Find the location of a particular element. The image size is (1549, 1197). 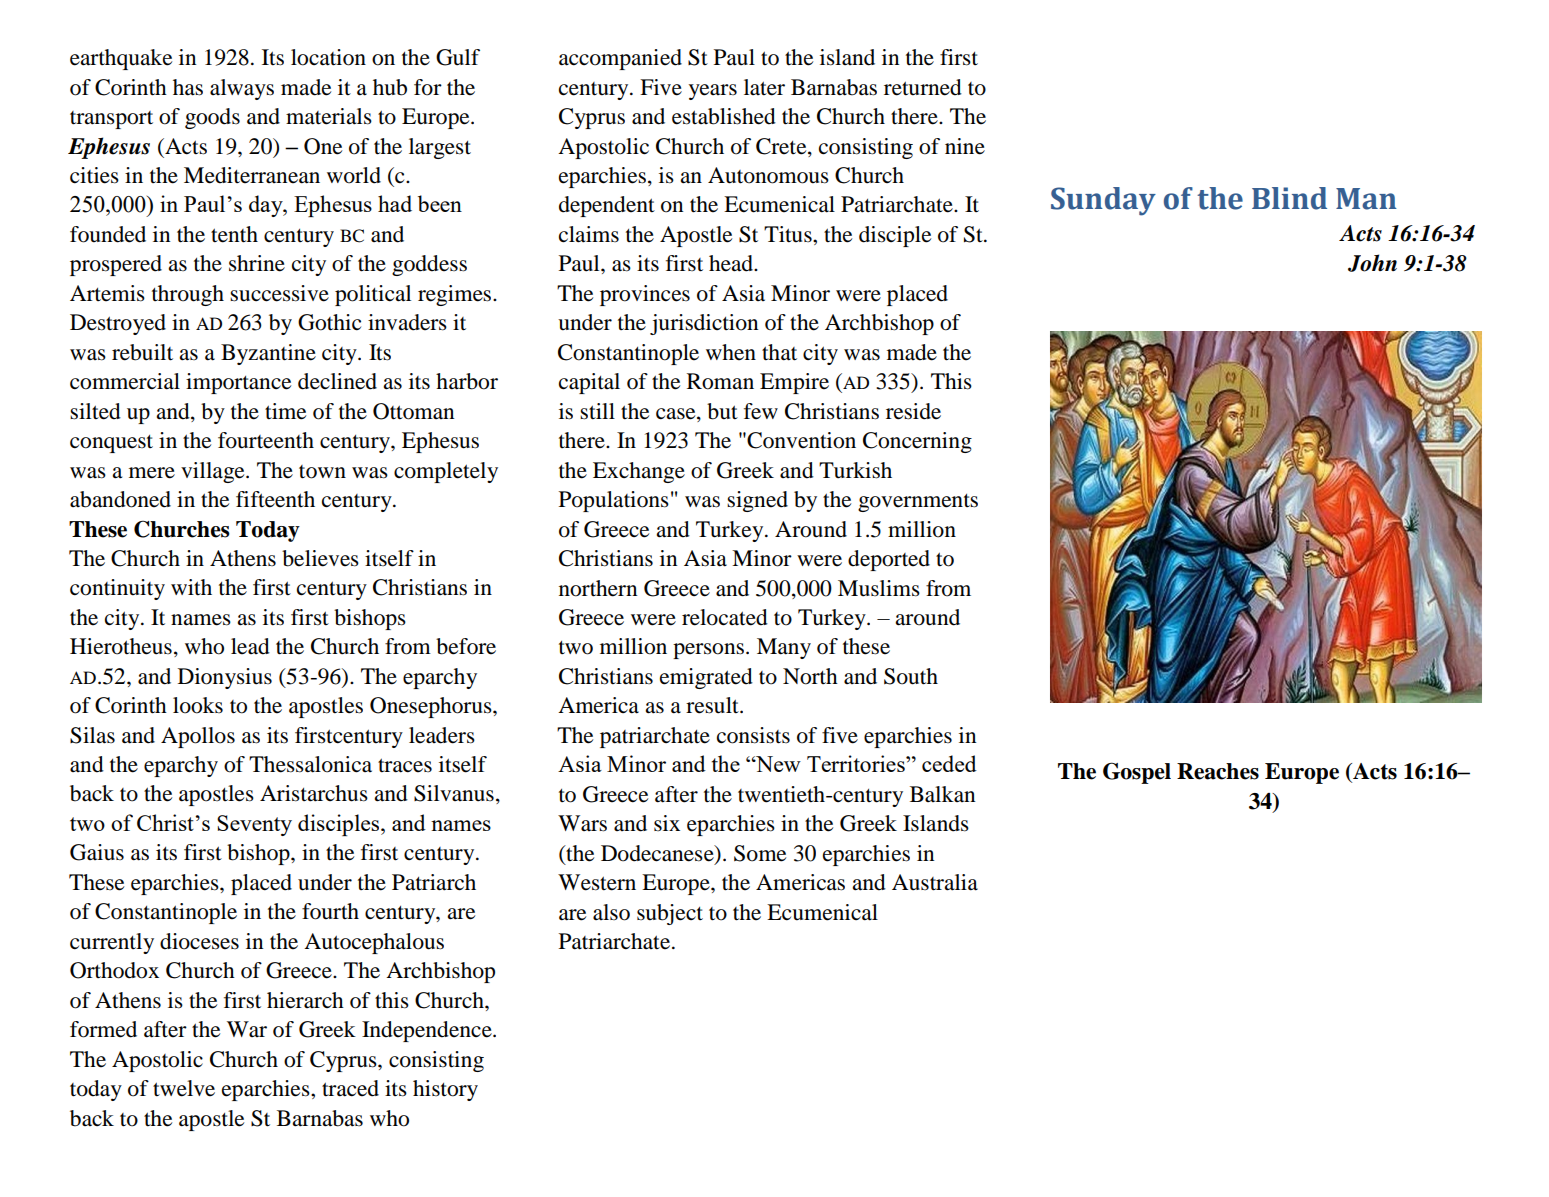

Seventy is located at coordinates (254, 825).
